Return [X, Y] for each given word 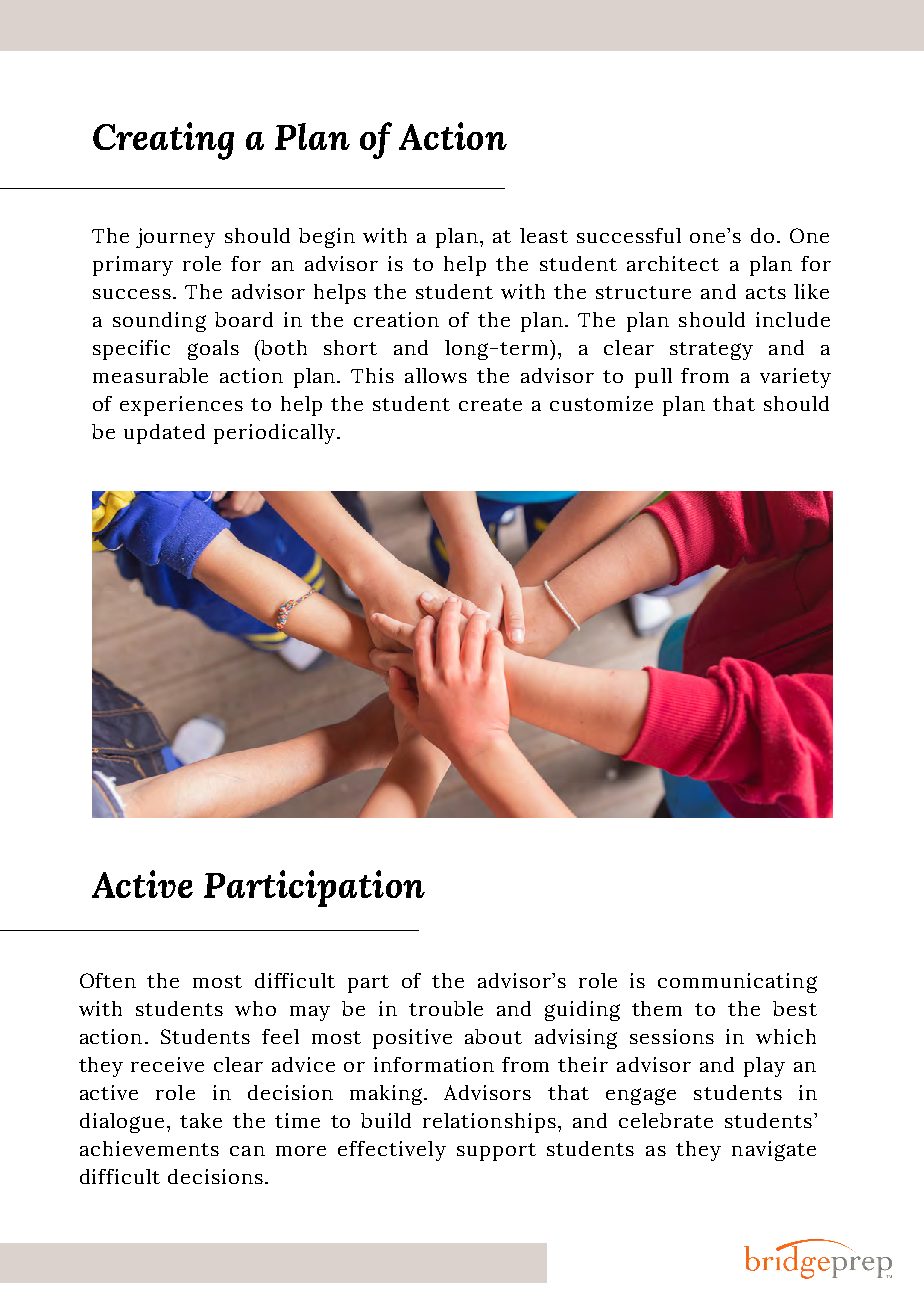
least [544, 235]
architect [673, 263]
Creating [163, 141]
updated [164, 434]
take [201, 1120]
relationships [489, 1123]
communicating [737, 983]
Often [108, 980]
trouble [446, 1008]
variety [795, 378]
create [490, 404]
